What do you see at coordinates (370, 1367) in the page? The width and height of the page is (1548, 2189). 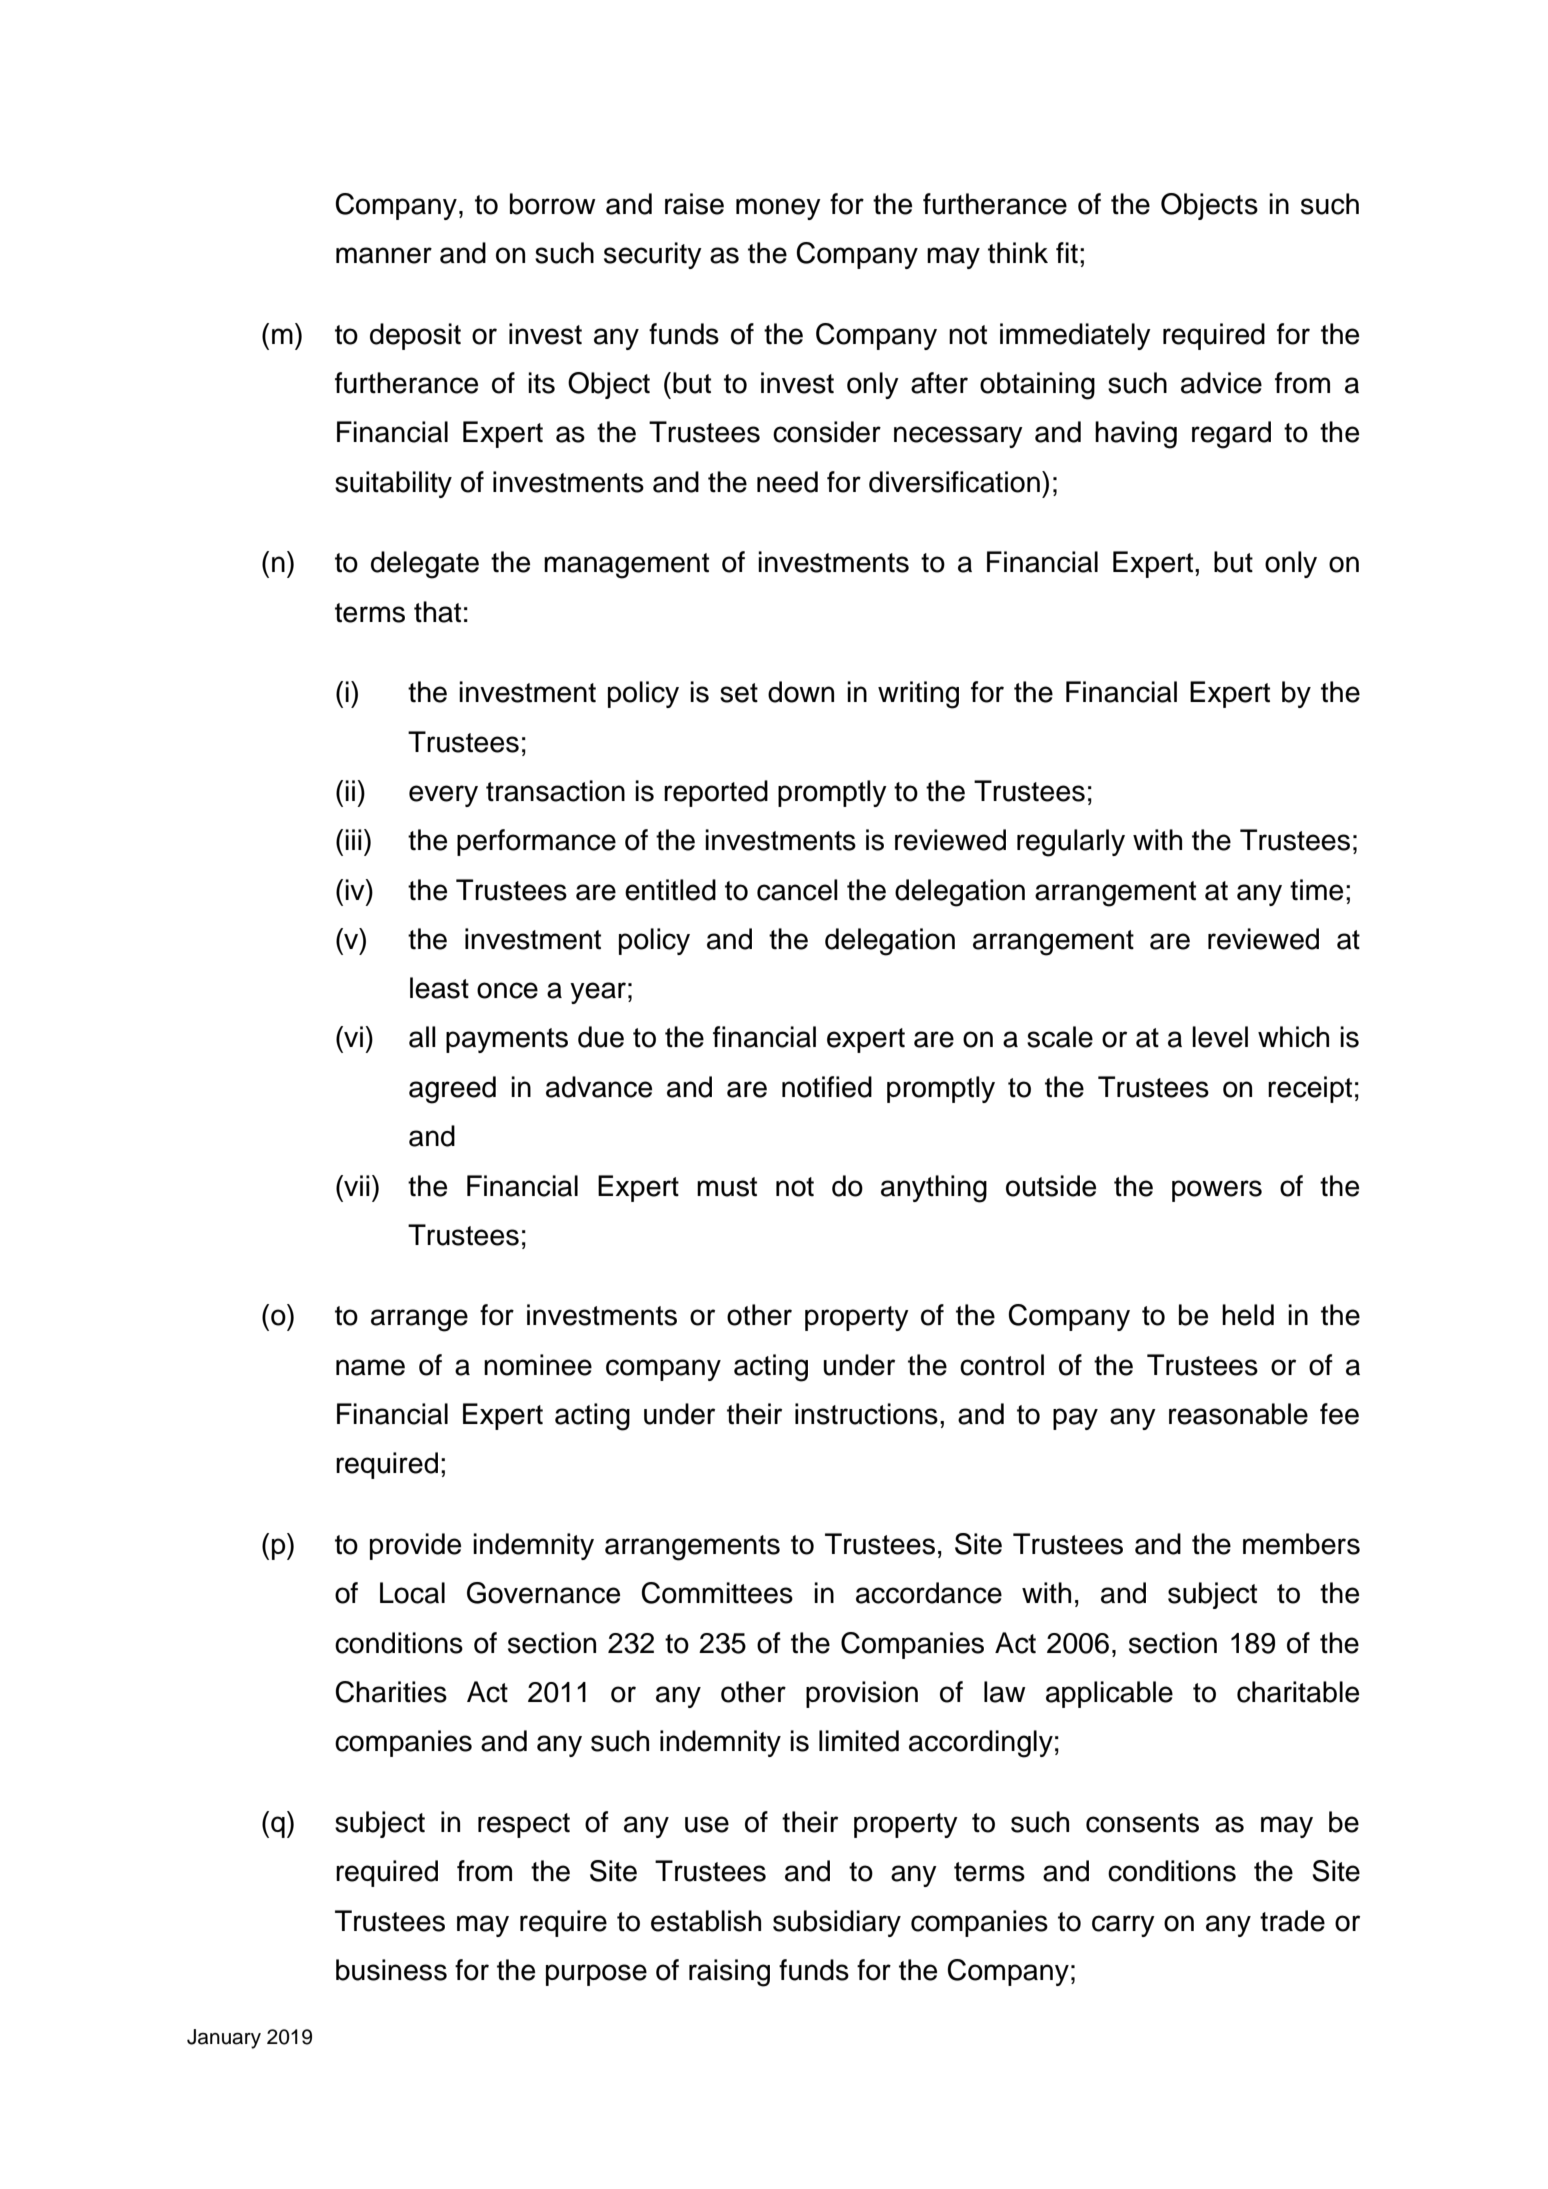 I see `name` at bounding box center [370, 1367].
